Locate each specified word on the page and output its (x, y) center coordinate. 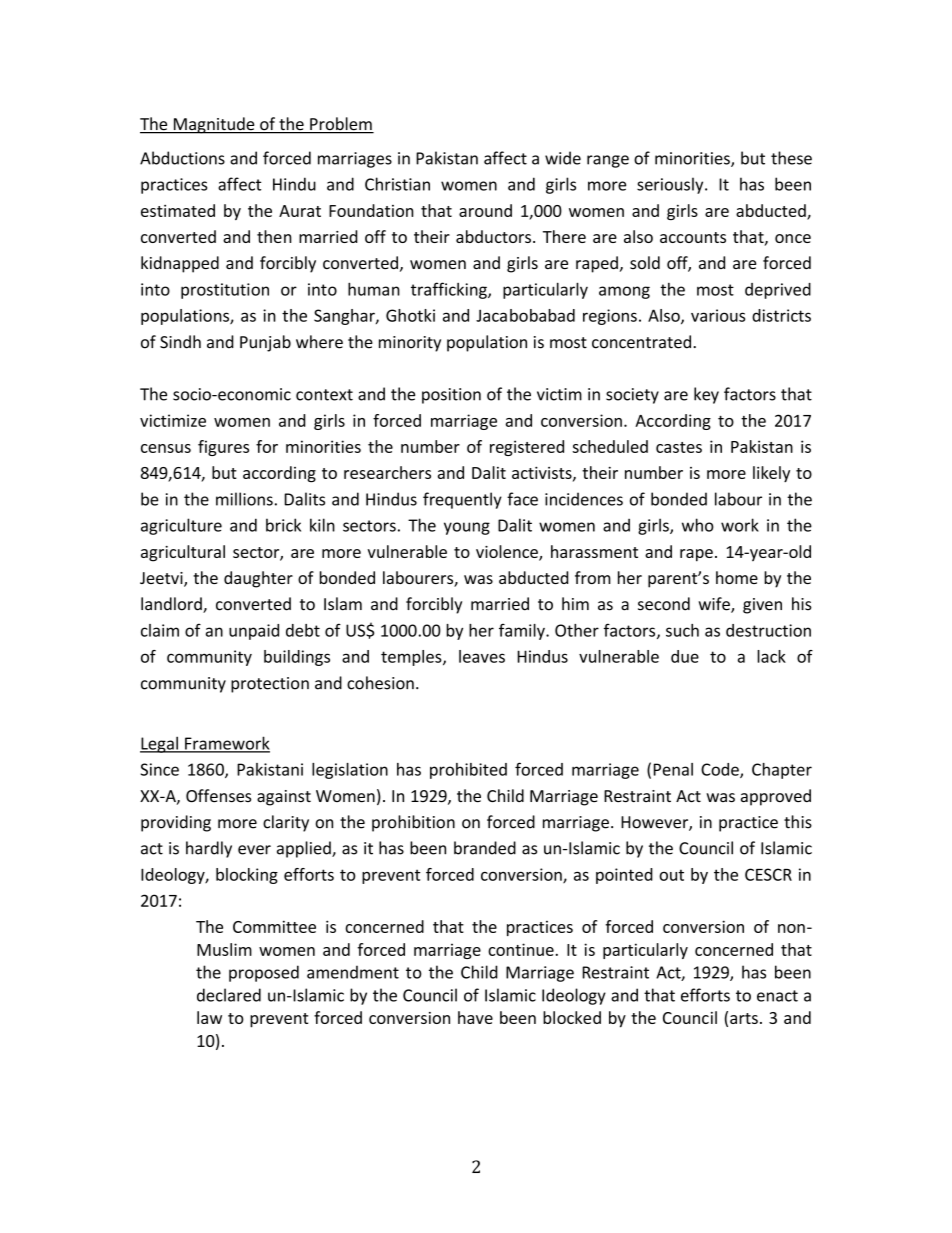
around (485, 210)
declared (229, 995)
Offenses (218, 796)
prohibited (468, 771)
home (737, 577)
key (706, 395)
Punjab (265, 343)
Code (721, 770)
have (475, 1017)
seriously (671, 185)
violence (508, 553)
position (451, 396)
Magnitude (214, 125)
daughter (258, 579)
